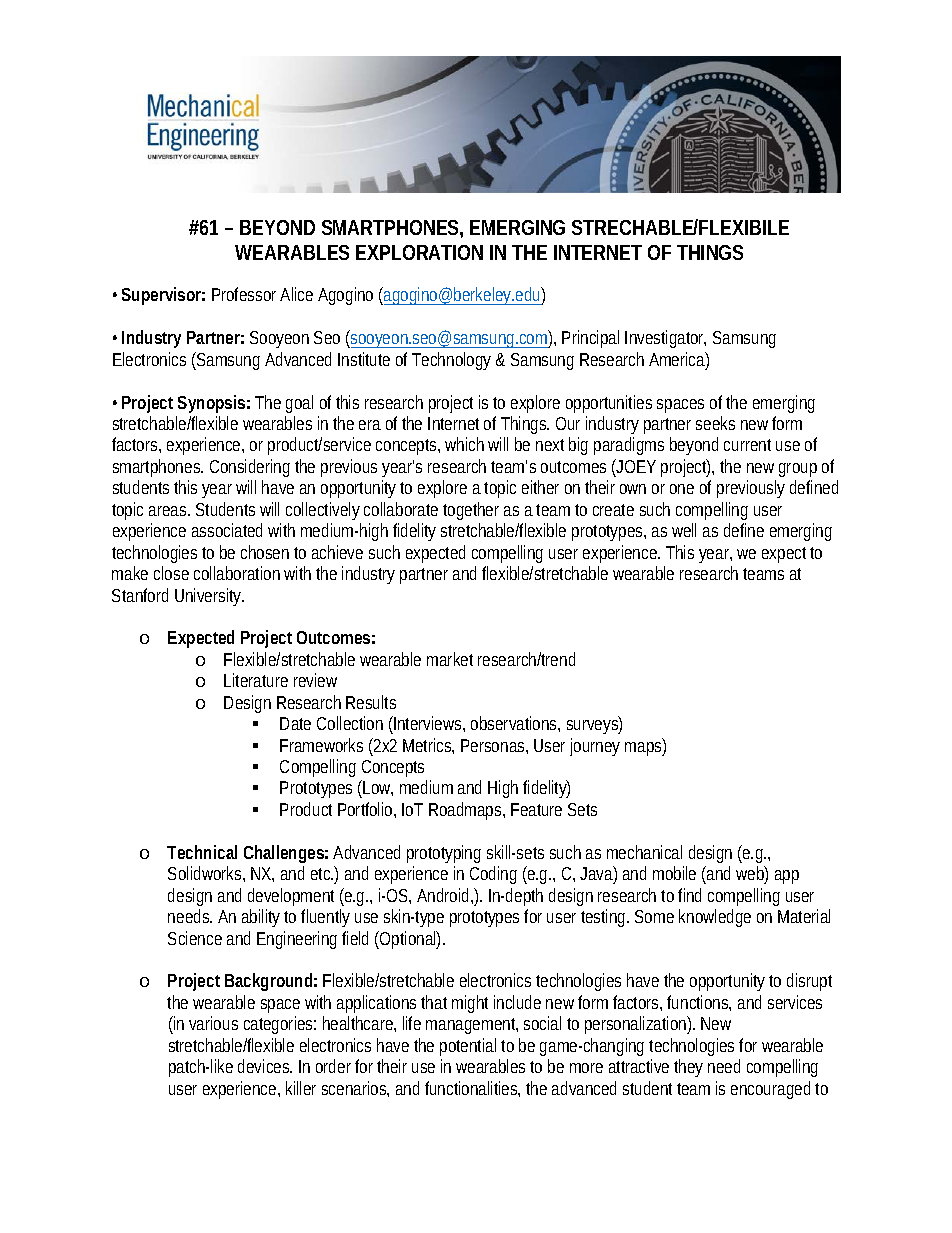  Describe the element at coordinates (429, 724) in the document. I see `Interviews` at that location.
